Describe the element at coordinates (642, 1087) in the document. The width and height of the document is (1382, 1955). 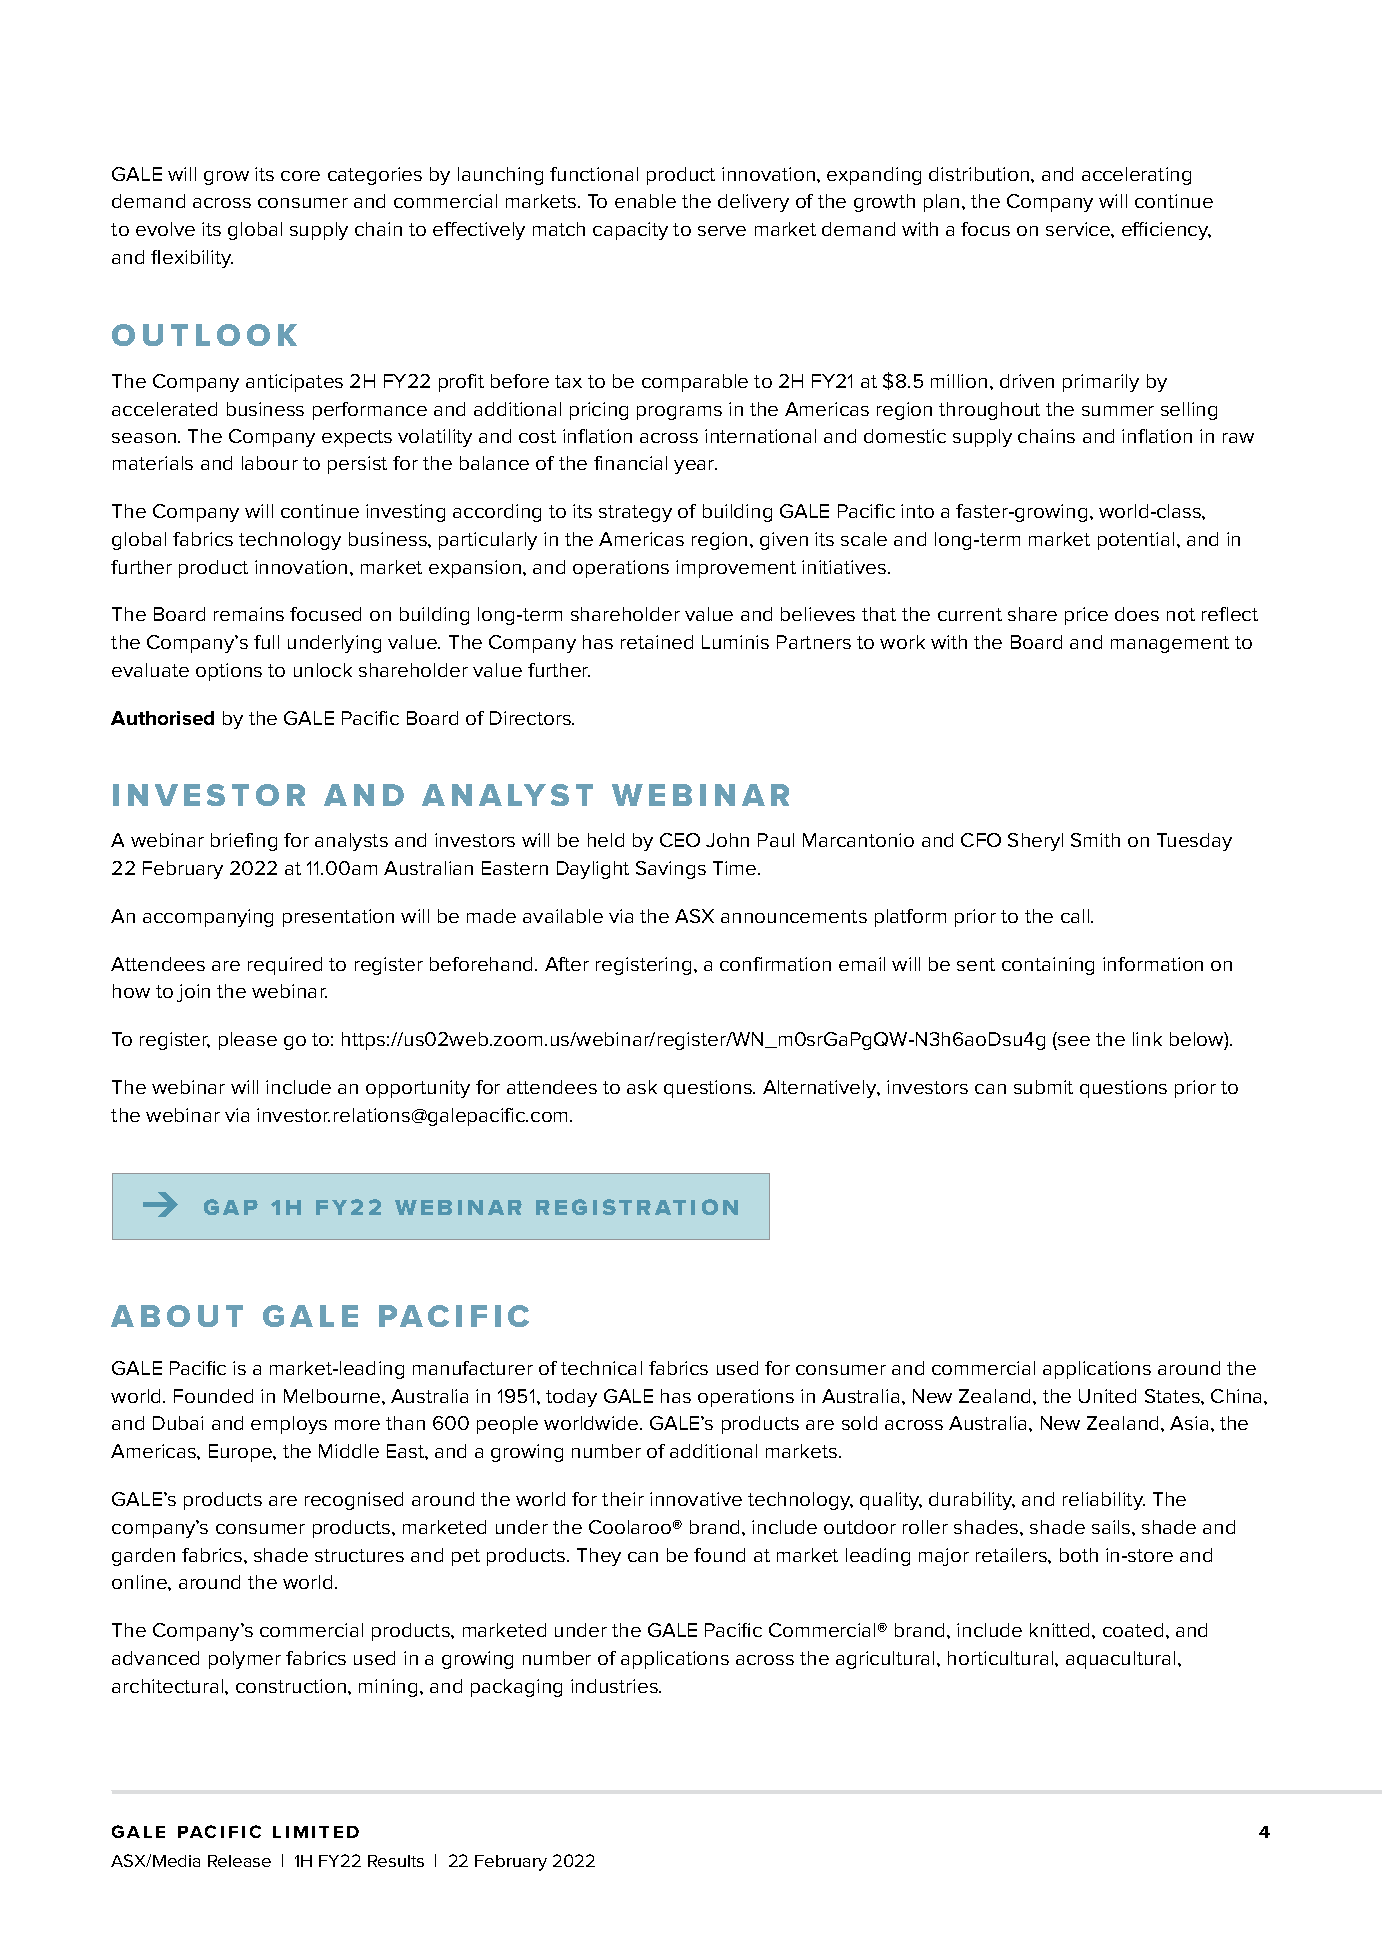
I see `ask` at that location.
